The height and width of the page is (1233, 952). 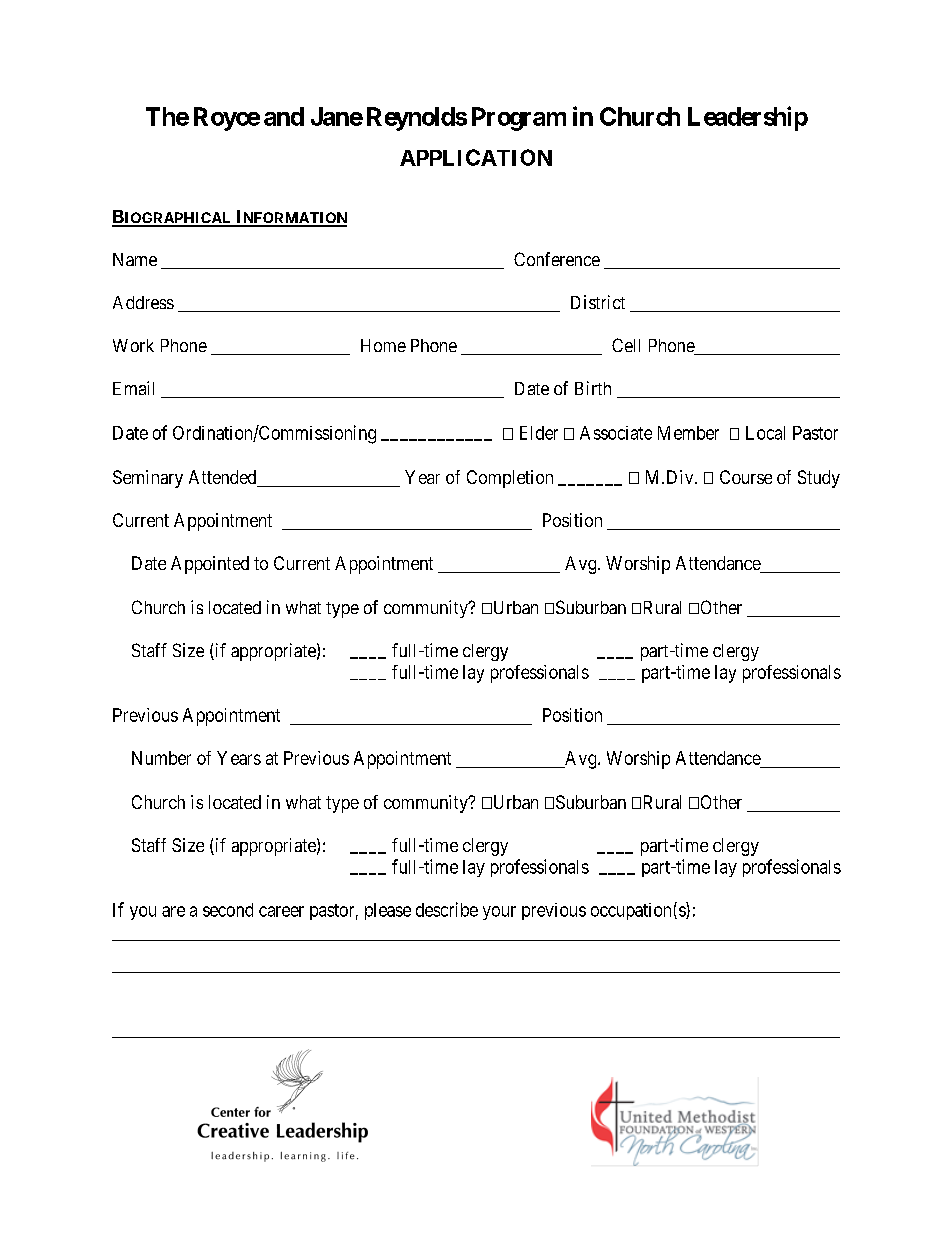 I want to click on and, so click(x=284, y=116).
